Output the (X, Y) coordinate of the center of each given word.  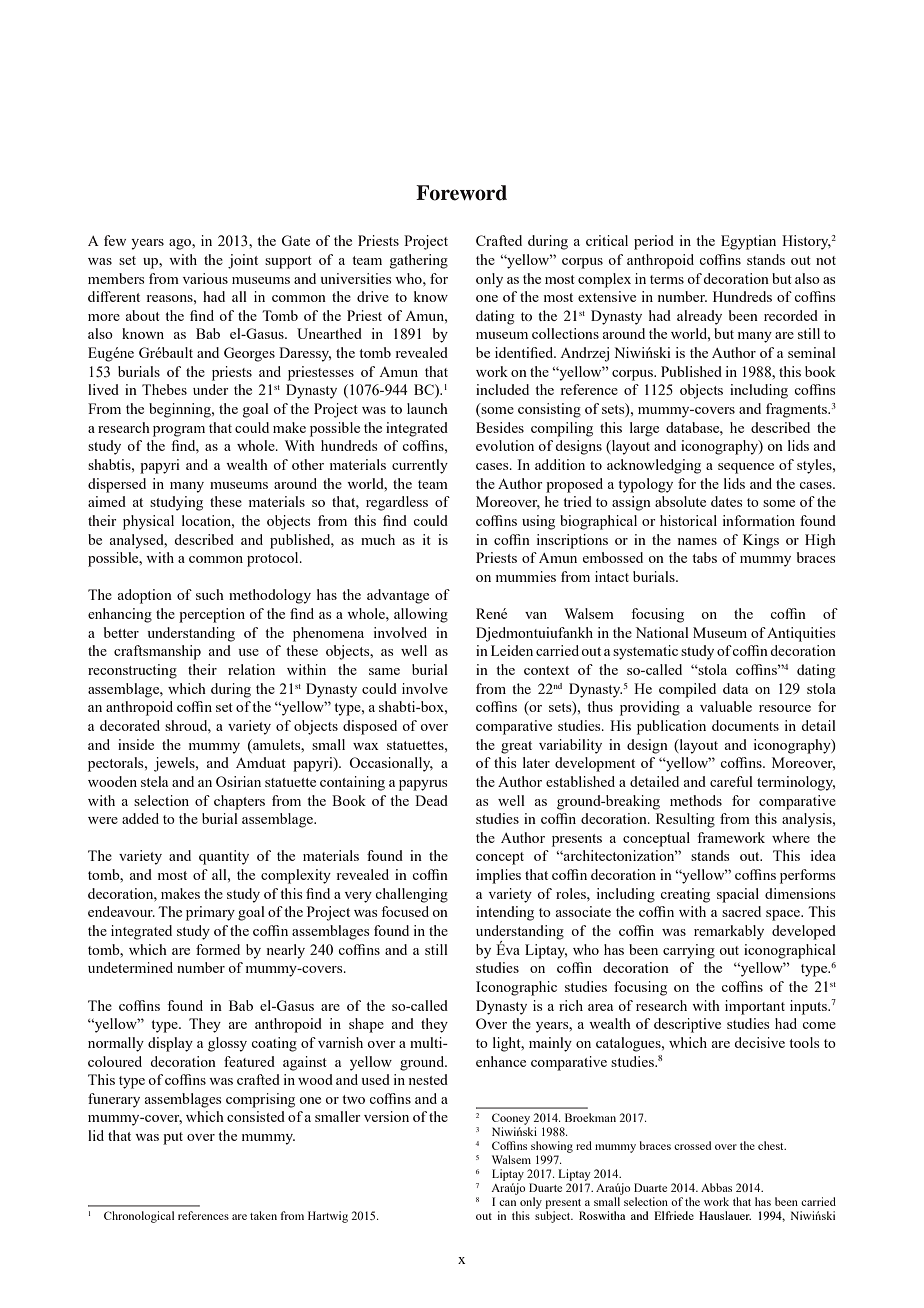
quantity (224, 857)
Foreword (461, 193)
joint (243, 261)
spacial (738, 895)
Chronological (139, 1217)
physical (148, 522)
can (507, 1203)
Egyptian (748, 242)
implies (498, 876)
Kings (761, 541)
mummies (526, 576)
